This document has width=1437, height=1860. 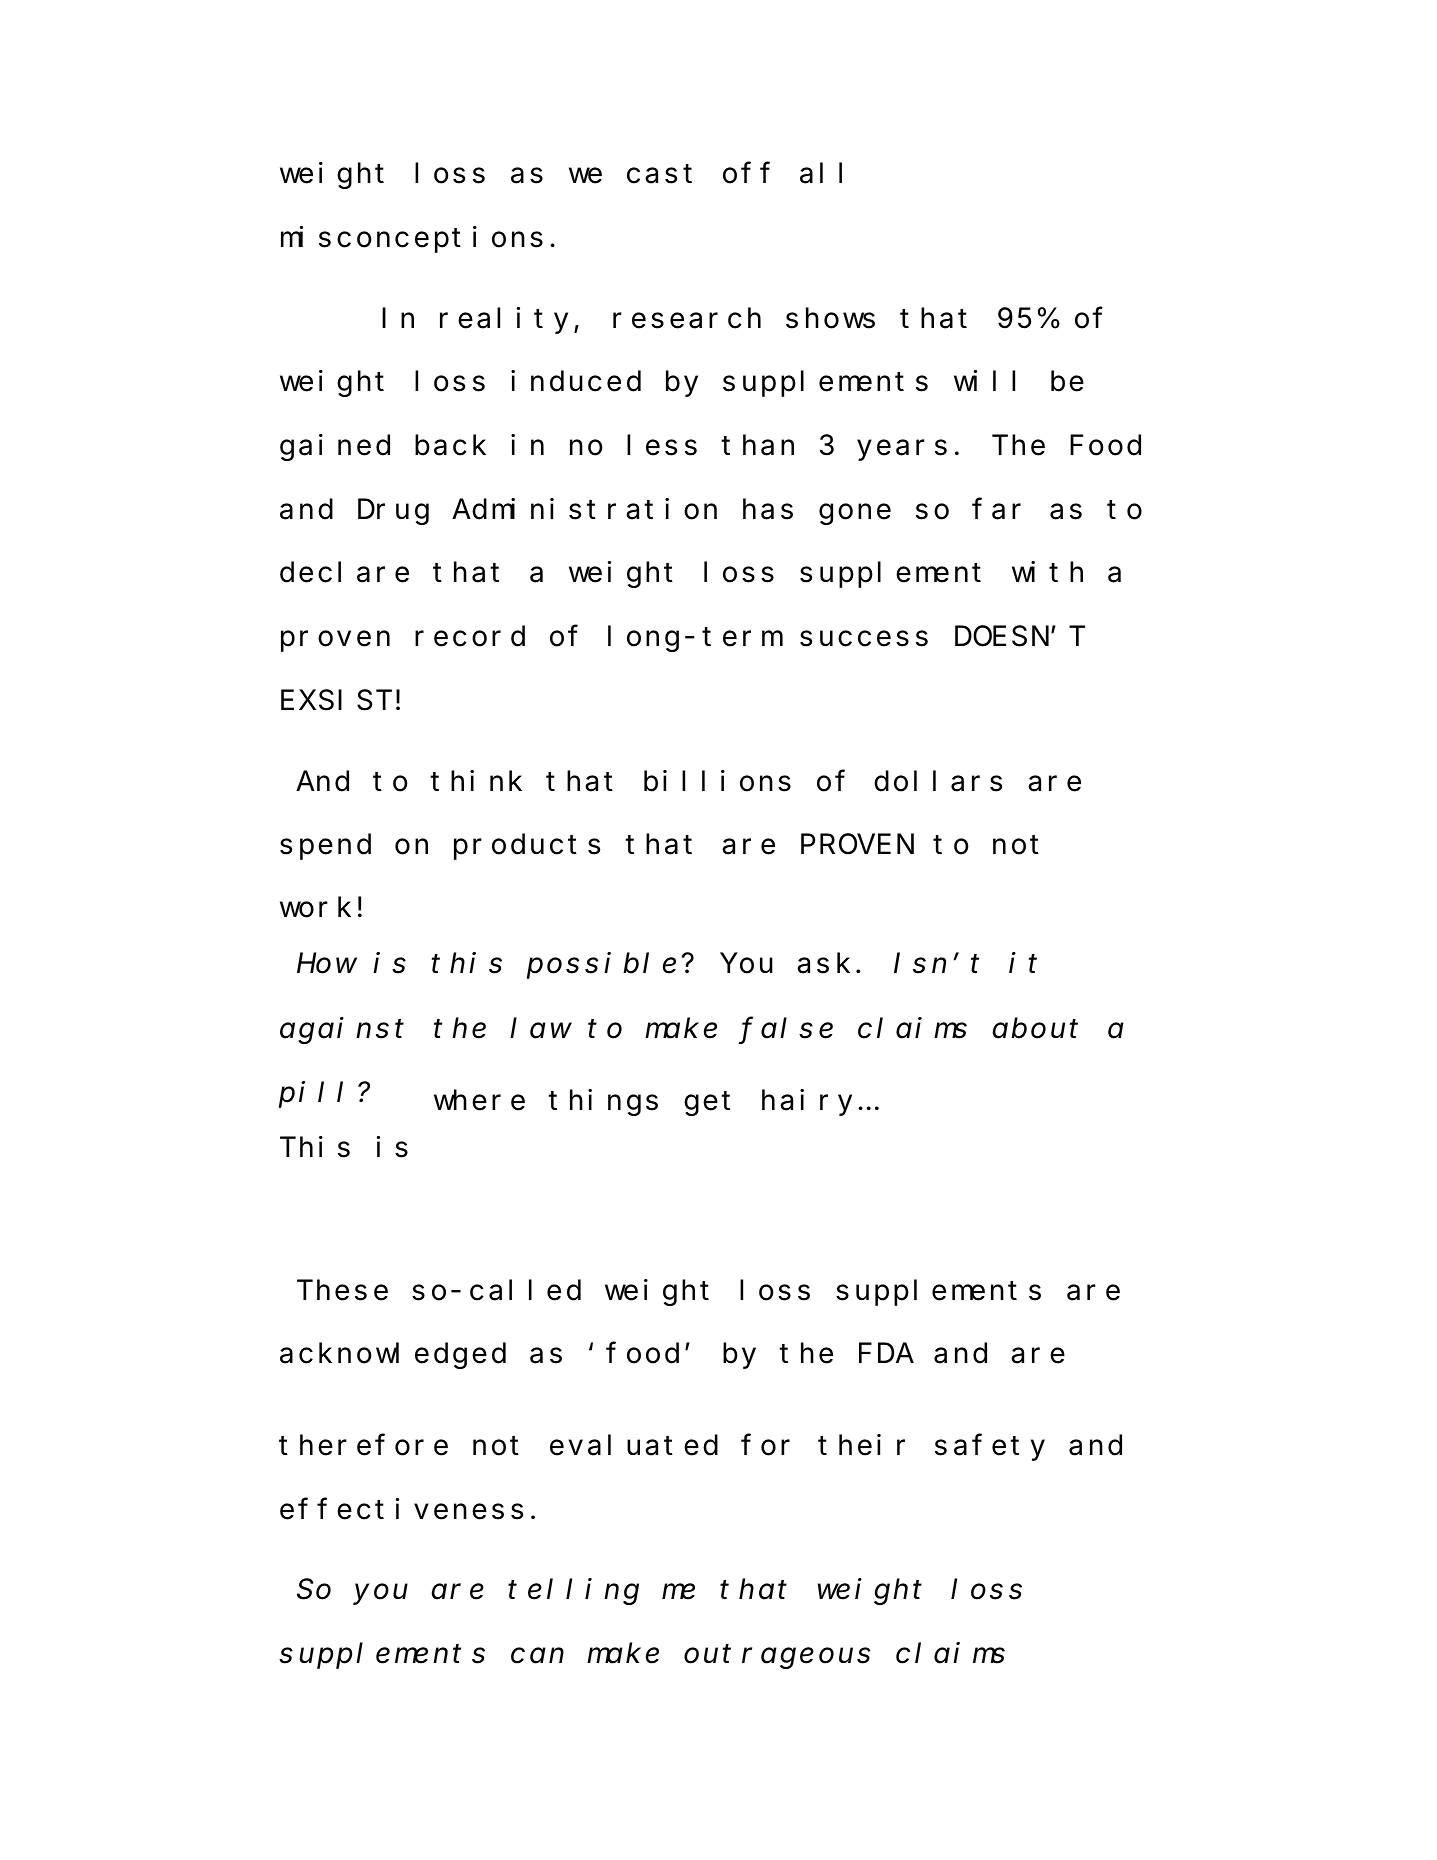 I want to click on outrageous, so click(x=777, y=1657).
